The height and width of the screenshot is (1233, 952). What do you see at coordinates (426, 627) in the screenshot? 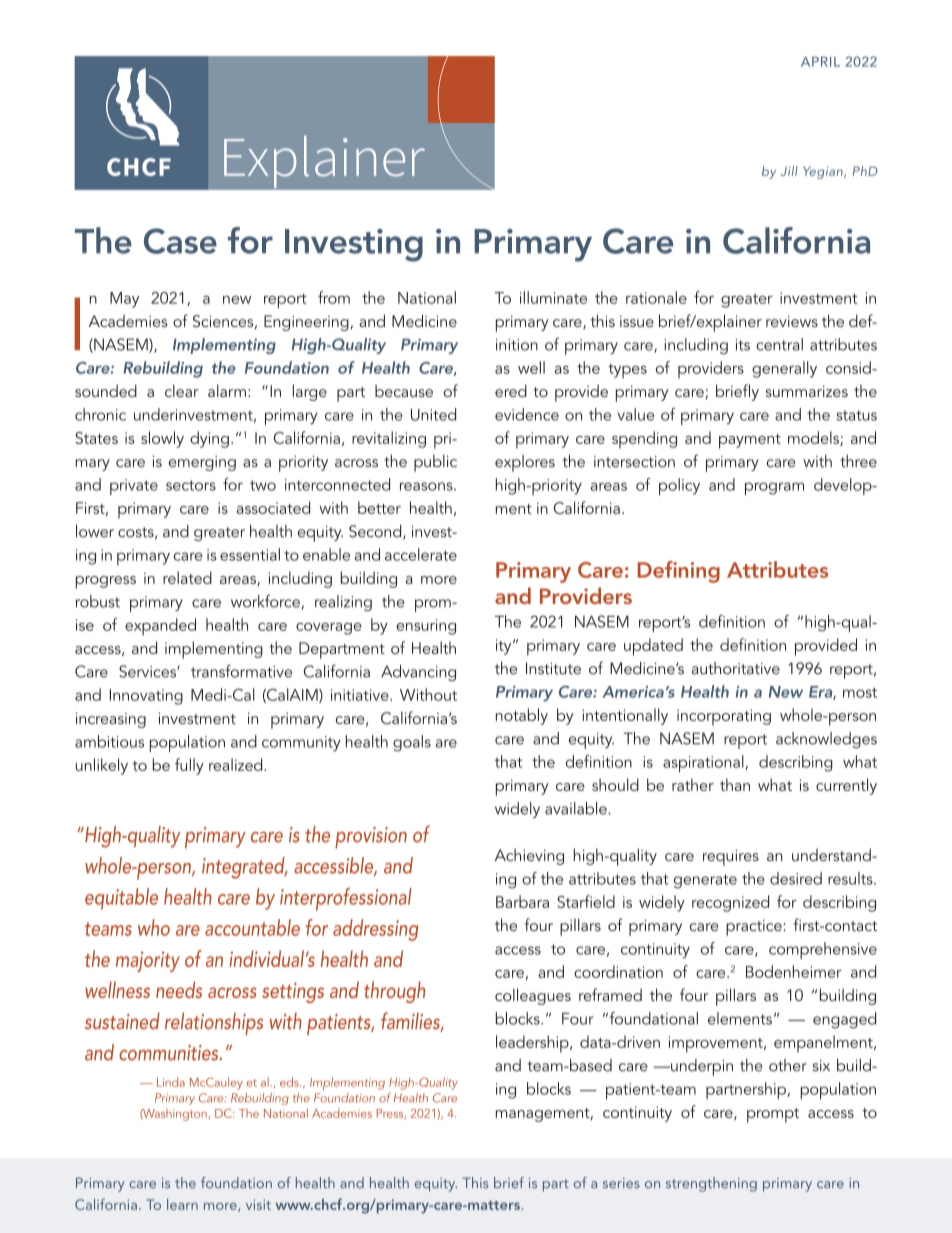
I see `ensuring` at bounding box center [426, 627].
